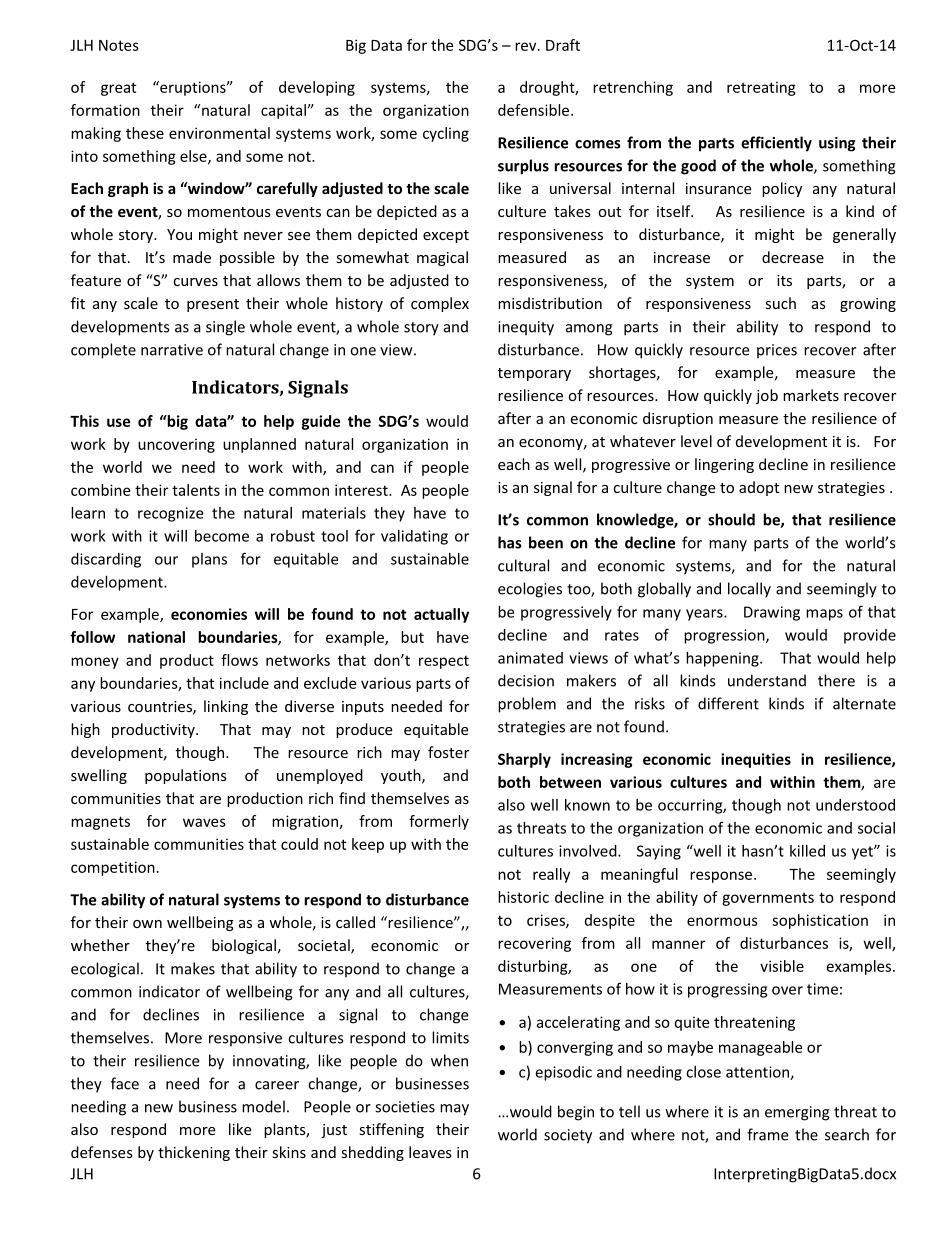 Image resolution: width=952 pixels, height=1233 pixels. I want to click on thickening, so click(194, 1153).
